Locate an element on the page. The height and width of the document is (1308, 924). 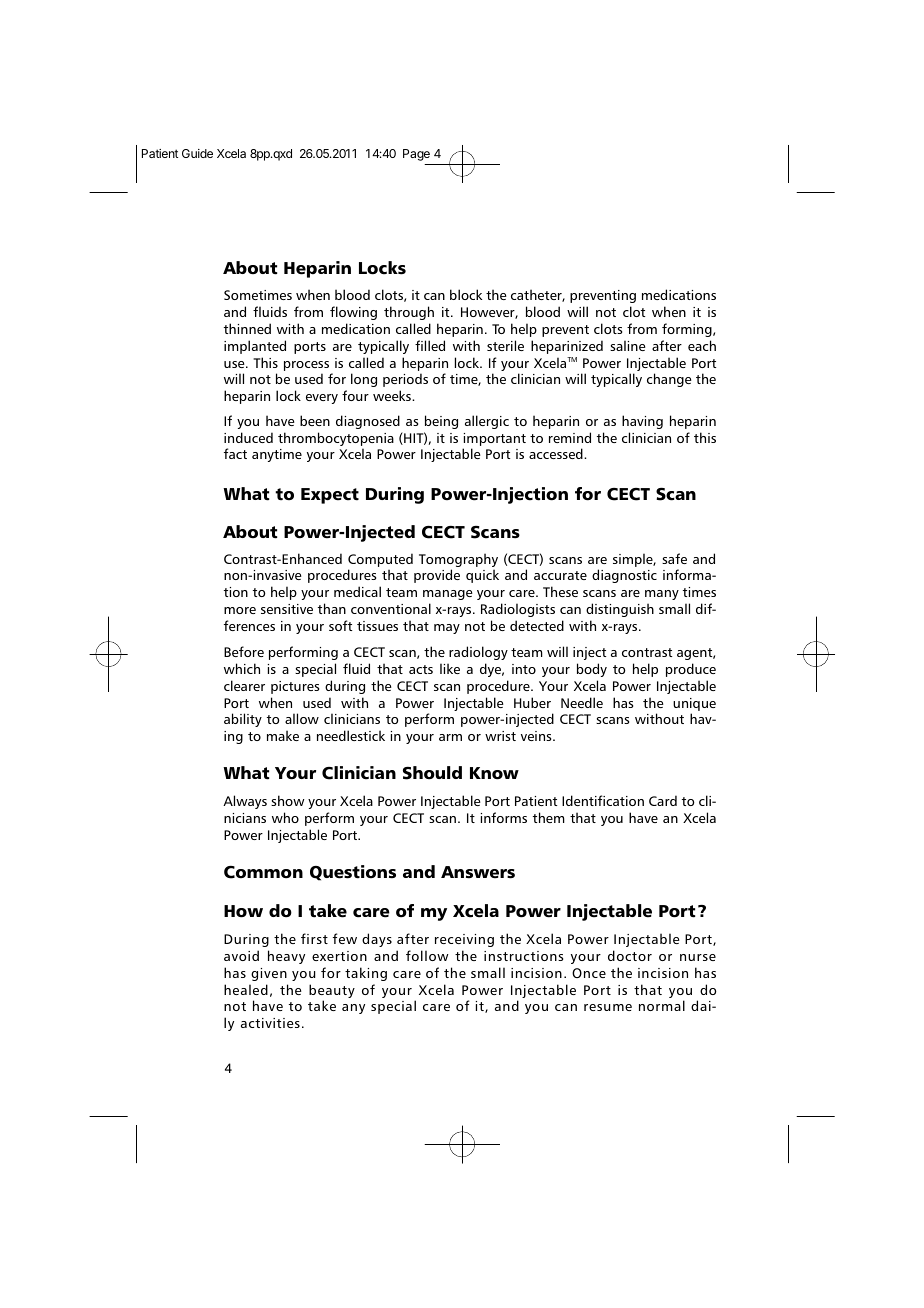
Page is located at coordinates (416, 155).
